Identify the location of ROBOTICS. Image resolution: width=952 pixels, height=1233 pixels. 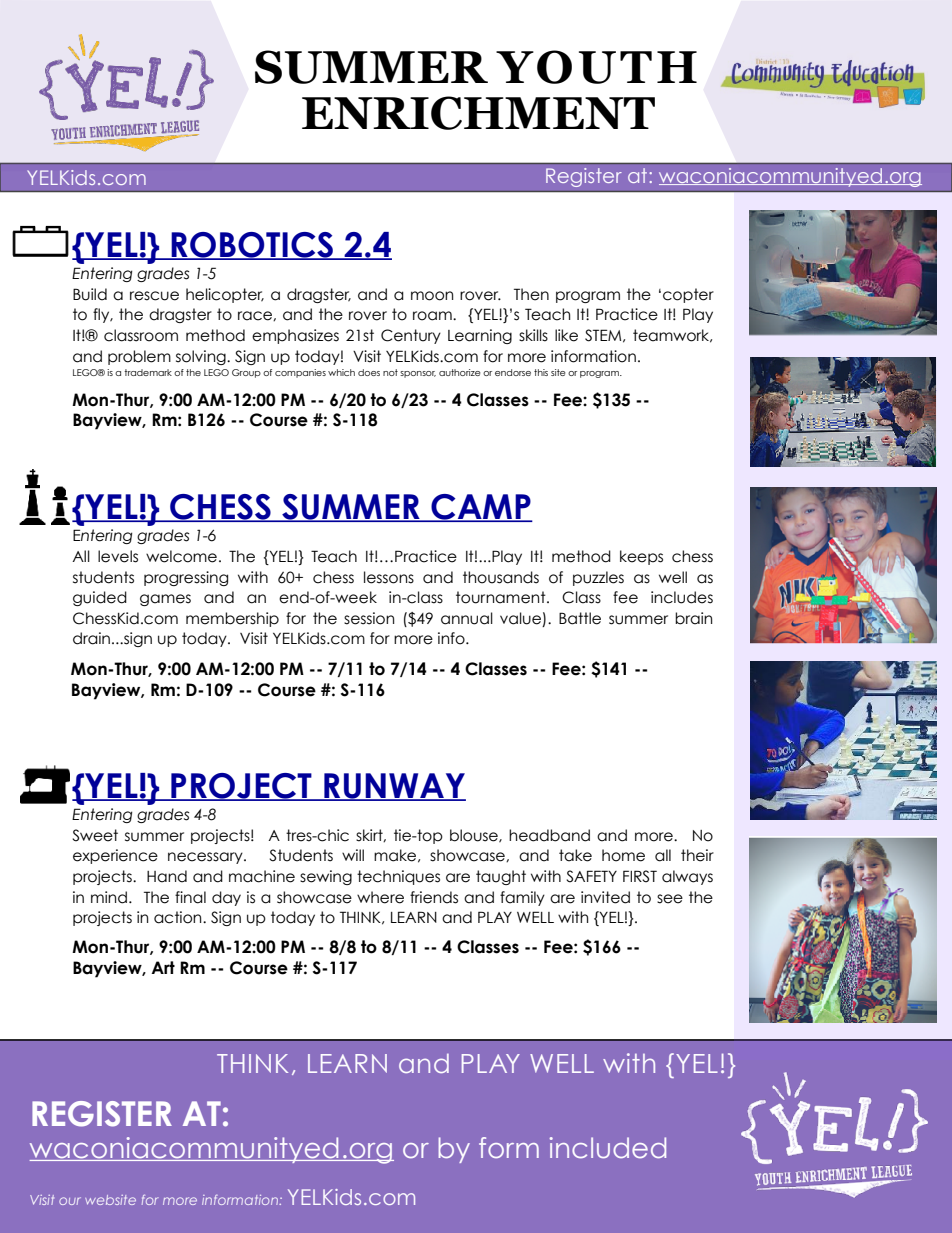
(252, 246).
